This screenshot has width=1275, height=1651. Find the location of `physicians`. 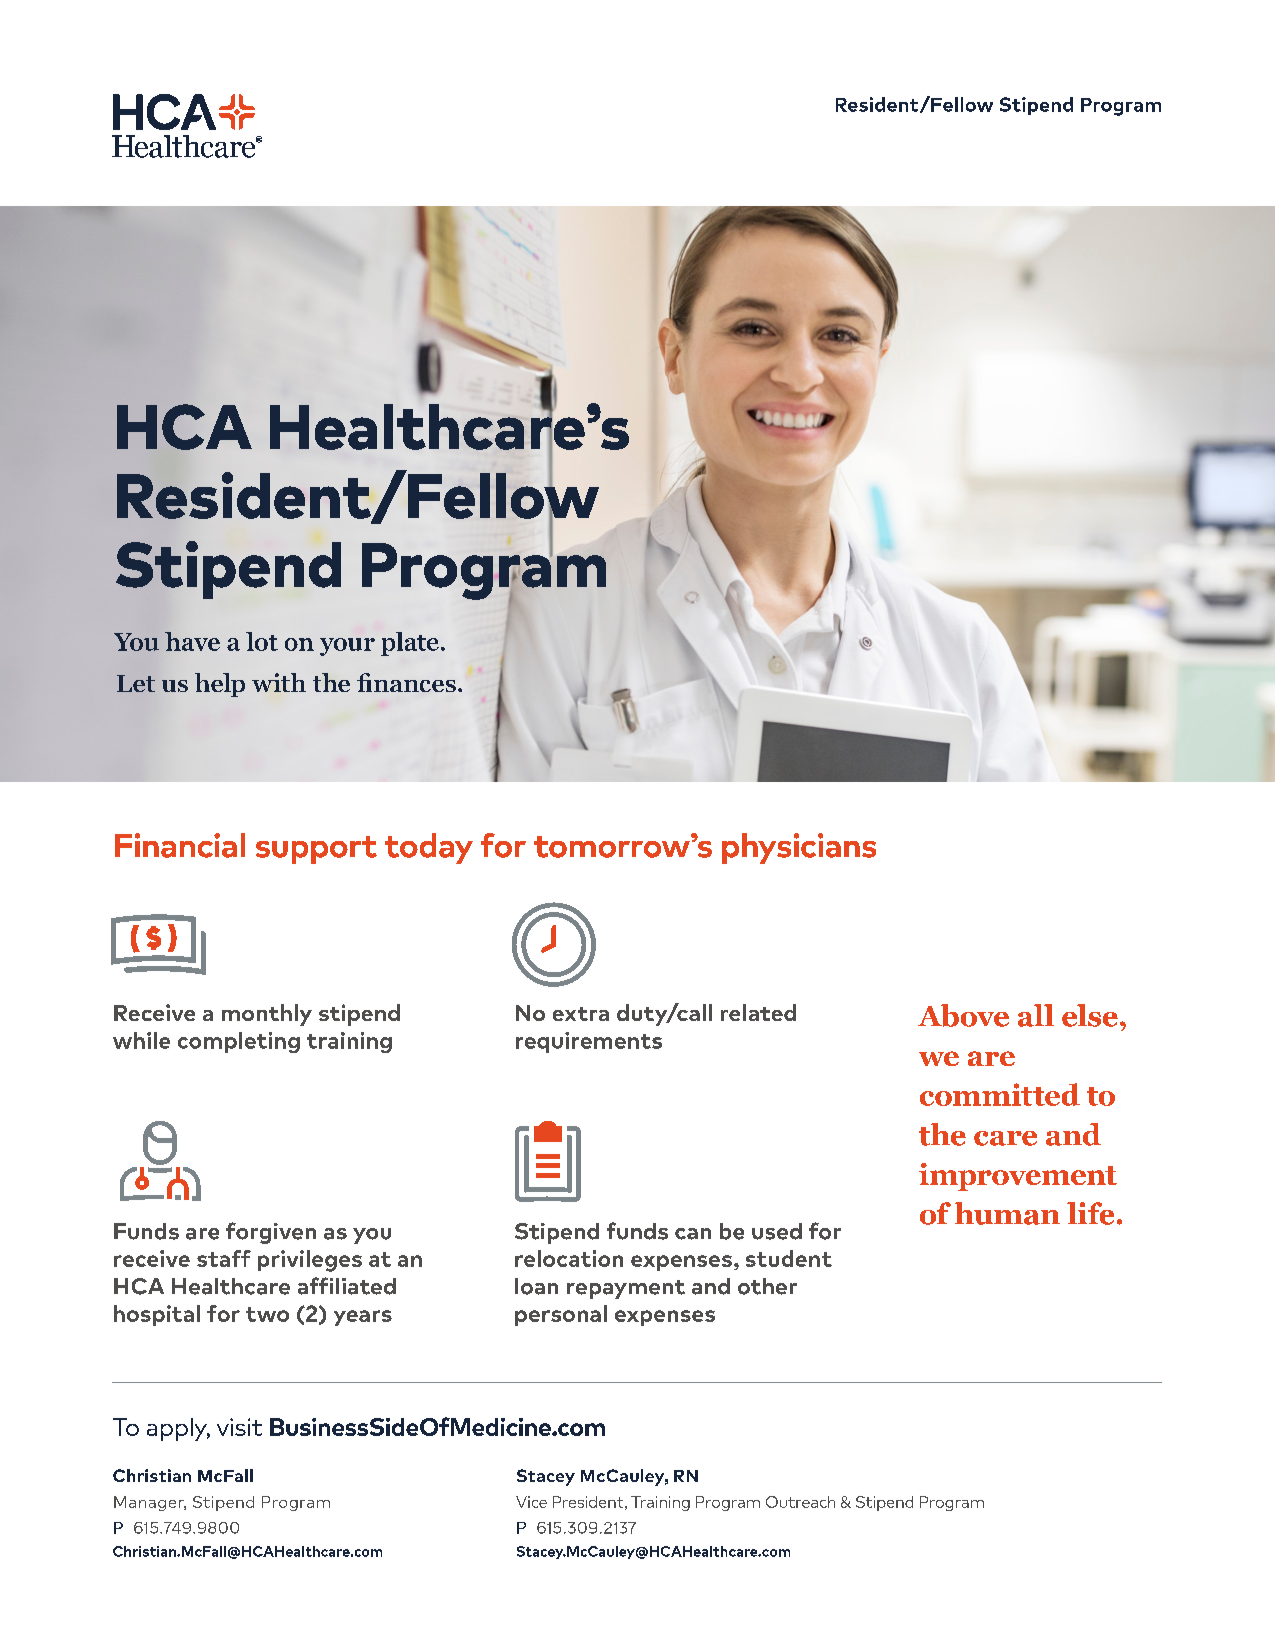

physicians is located at coordinates (799, 848).
